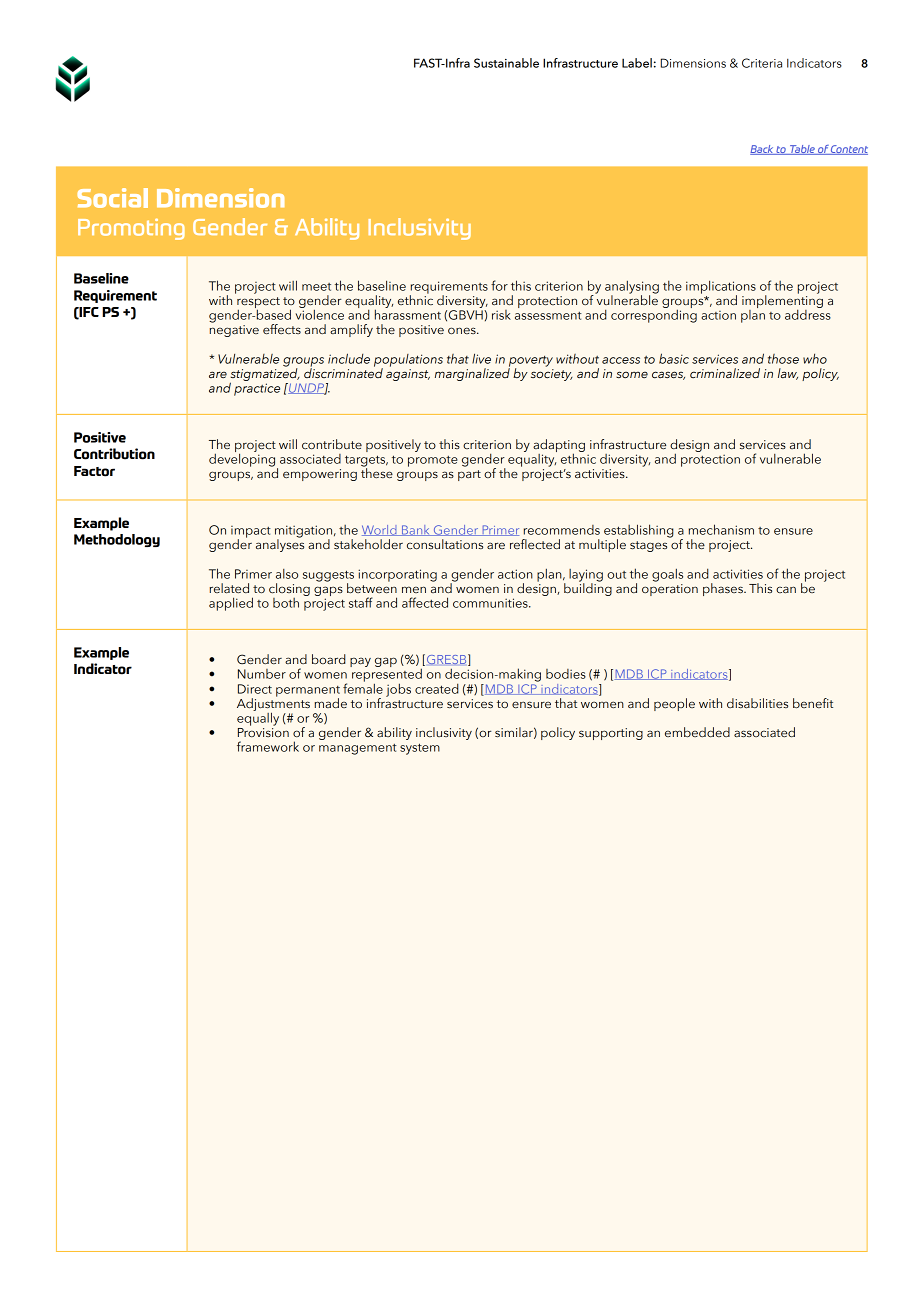  I want to click on Bank, so click(416, 530).
